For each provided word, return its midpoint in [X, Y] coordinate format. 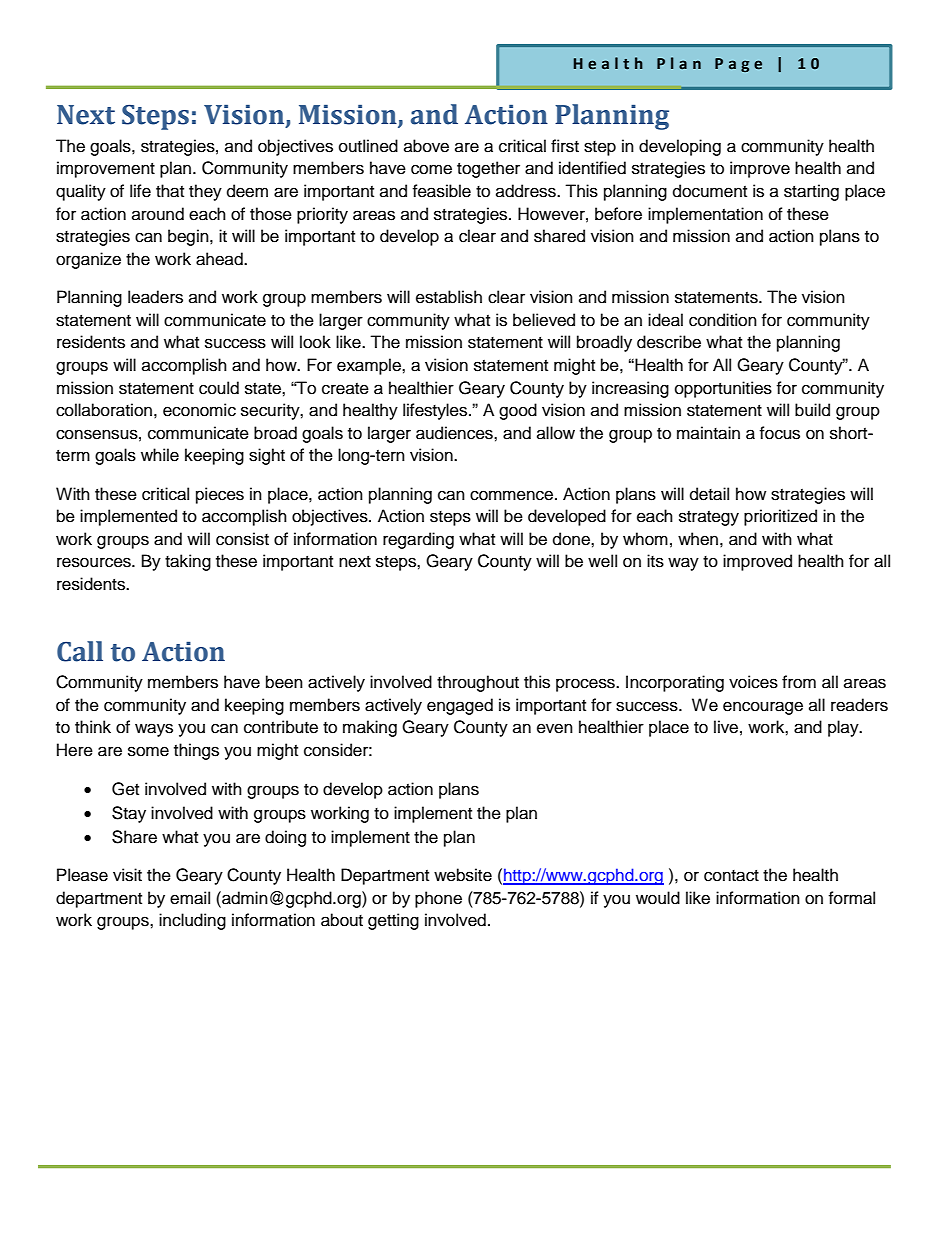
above [426, 146]
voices [753, 682]
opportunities [723, 389]
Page [738, 65]
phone [438, 899]
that [170, 191]
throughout [478, 683]
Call [80, 651]
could [219, 388]
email [190, 898]
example [370, 366]
